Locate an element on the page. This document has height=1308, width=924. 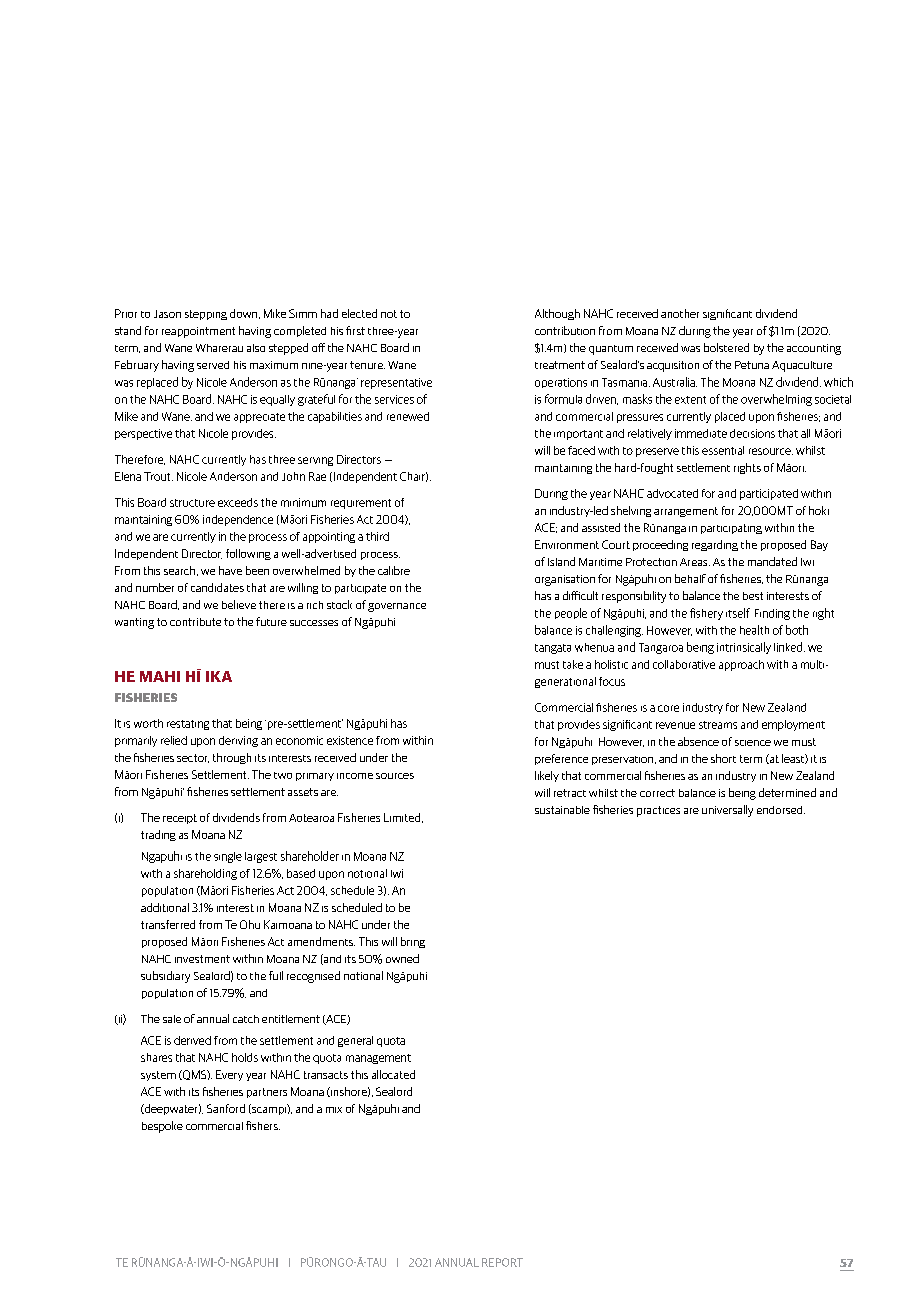
mandated is located at coordinates (772, 561).
